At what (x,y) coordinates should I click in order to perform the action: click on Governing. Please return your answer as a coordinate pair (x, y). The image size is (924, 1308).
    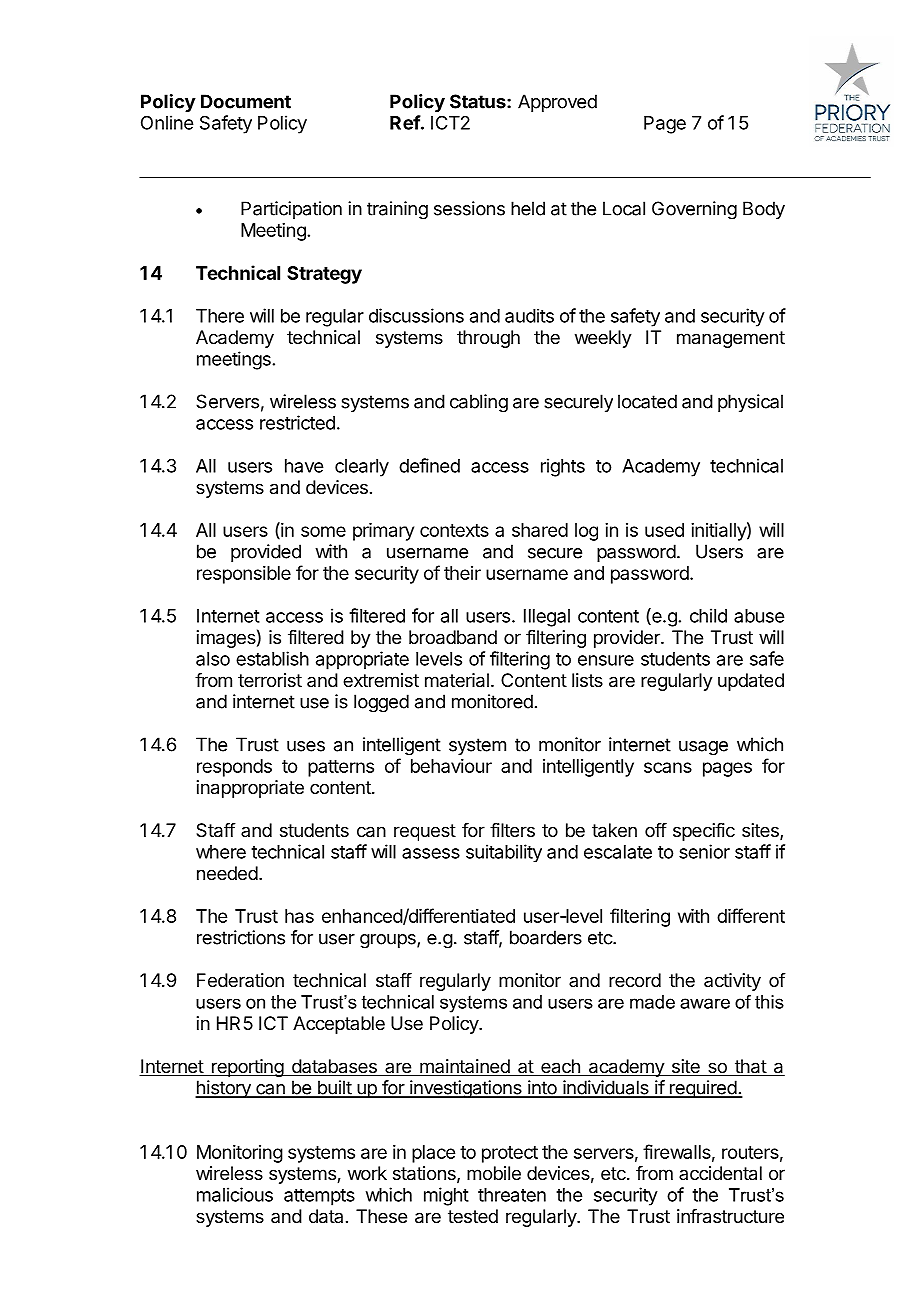
    Looking at the image, I should click on (694, 210).
